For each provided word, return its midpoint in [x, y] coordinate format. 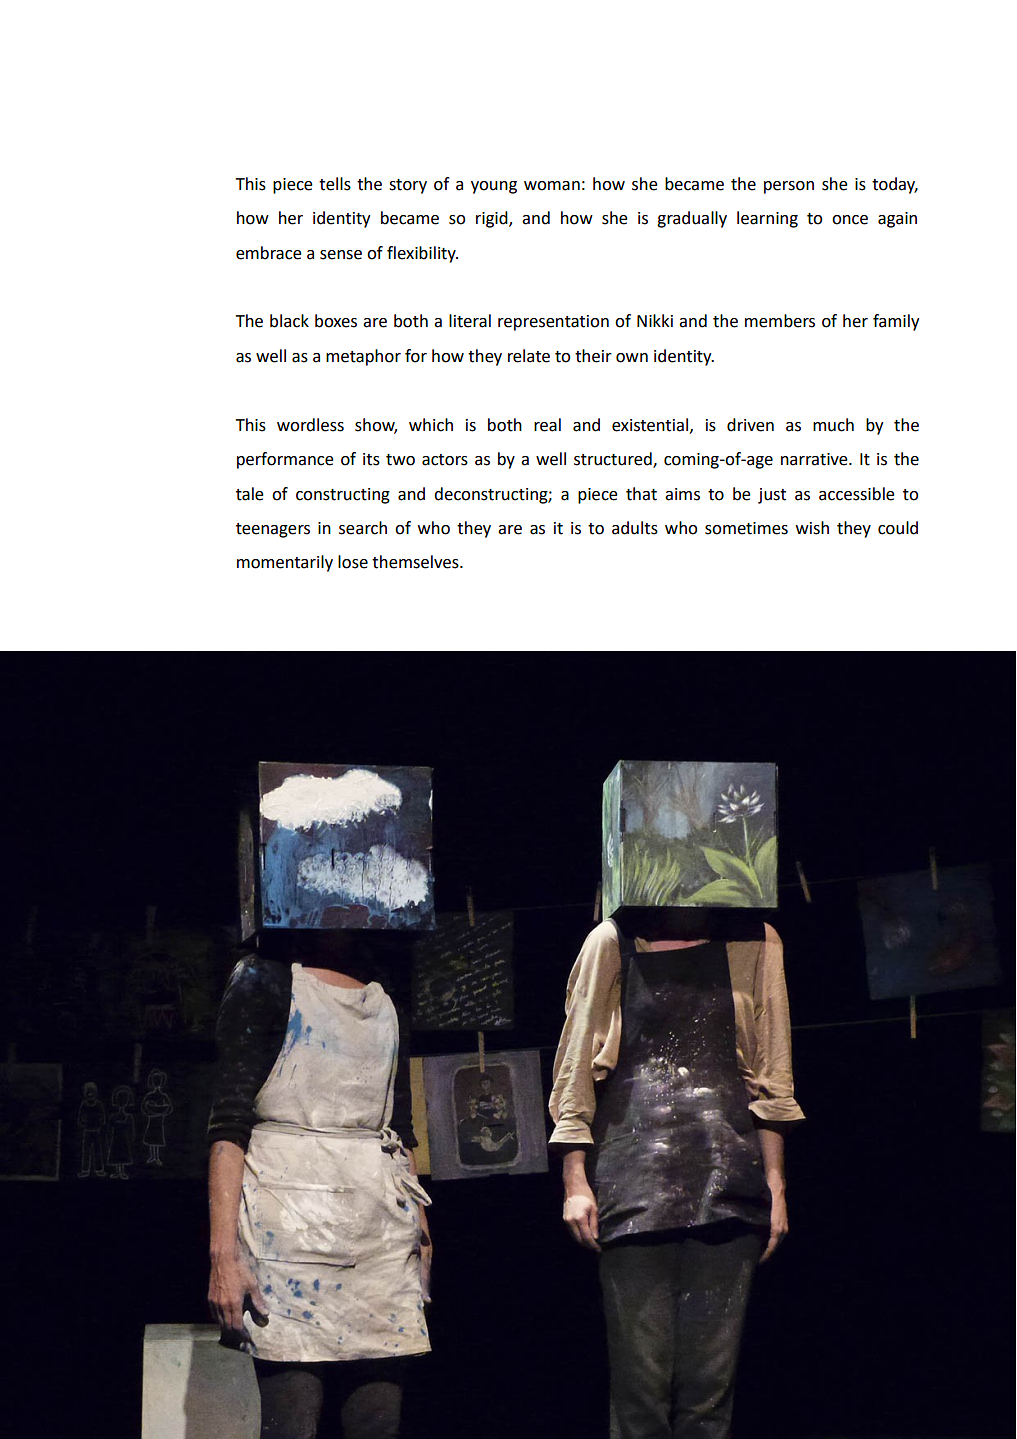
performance [285, 460]
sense [341, 255]
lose [353, 562]
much [833, 425]
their [593, 356]
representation [553, 323]
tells [335, 184]
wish [812, 528]
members [780, 321]
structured [614, 460]
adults [635, 528]
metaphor [363, 357]
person [789, 187]
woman [552, 186]
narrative [815, 459]
